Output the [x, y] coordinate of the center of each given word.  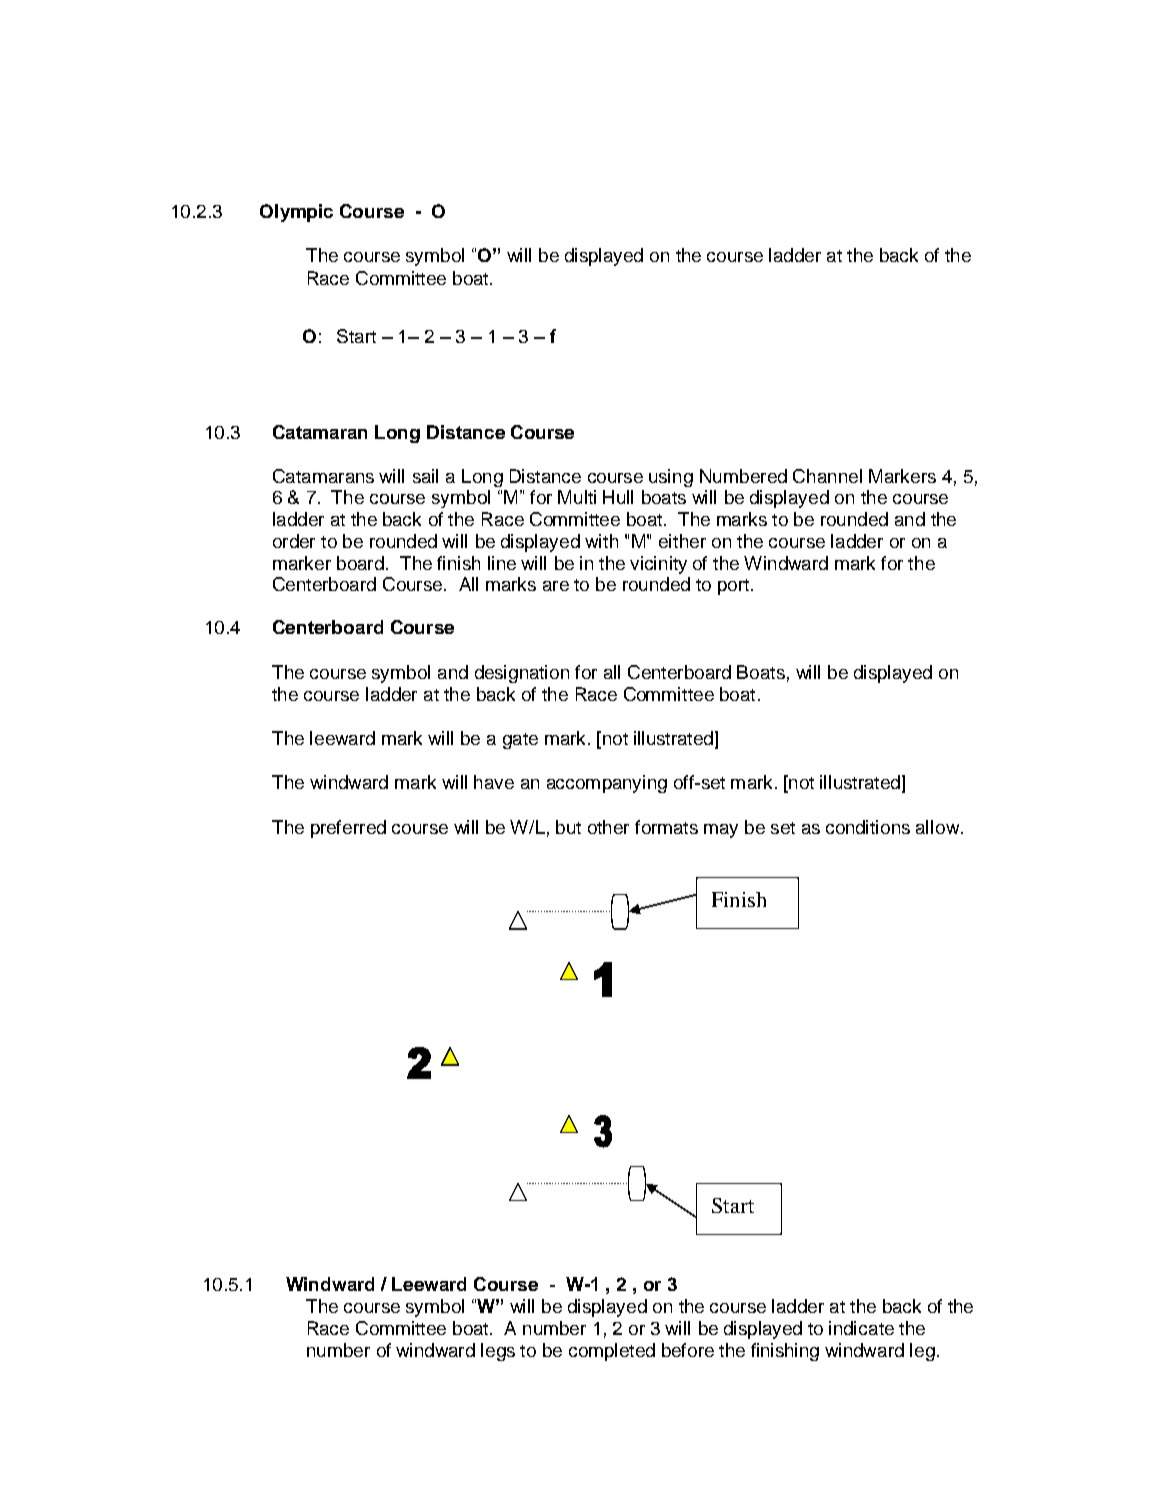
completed [612, 1352]
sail [425, 476]
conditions [868, 827]
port [733, 587]
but [568, 827]
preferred [348, 829]
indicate [861, 1328]
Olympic [296, 213]
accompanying [607, 784]
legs [498, 1352]
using [671, 478]
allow [939, 827]
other [608, 827]
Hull [618, 497]
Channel [827, 476]
